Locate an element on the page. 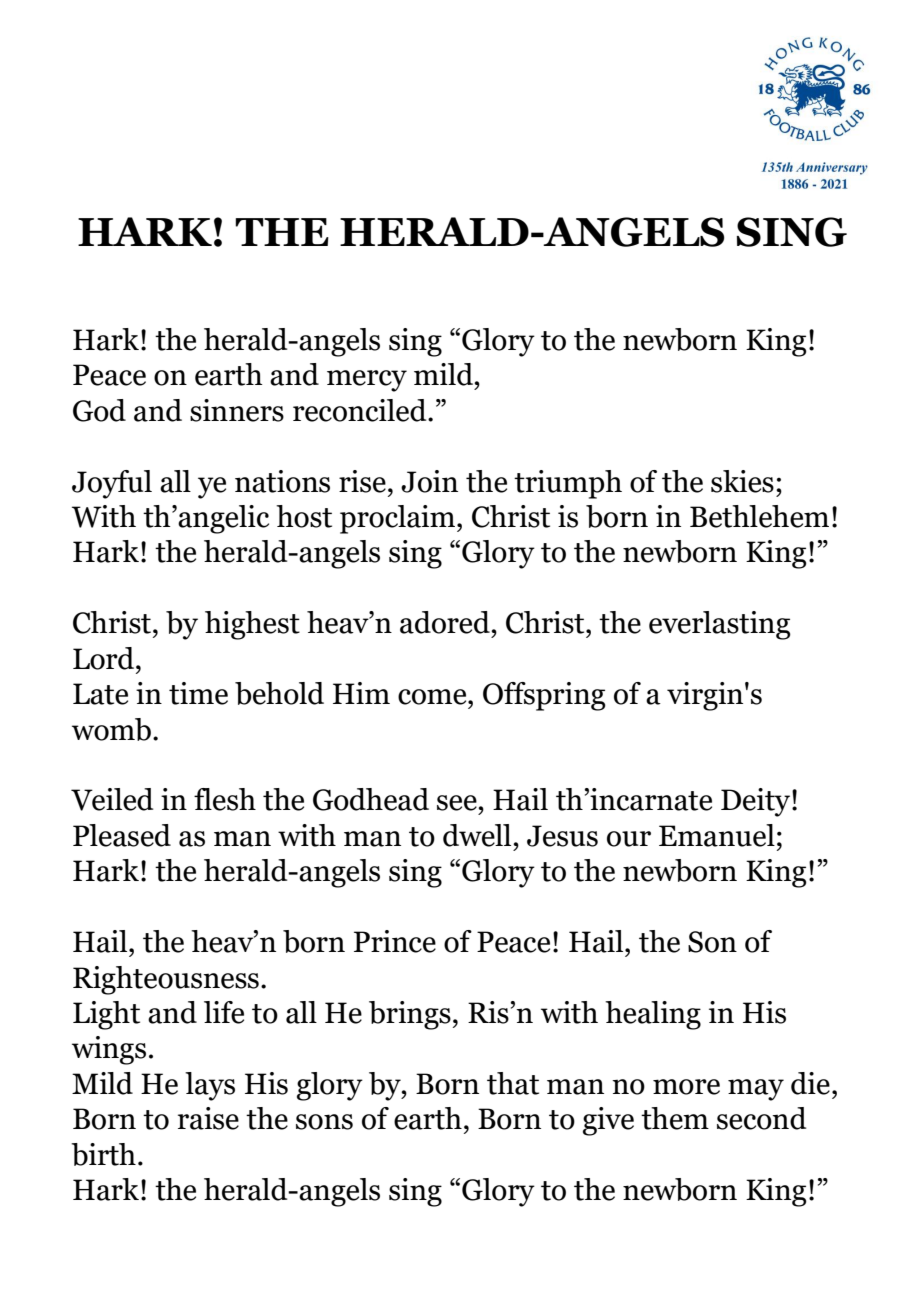 This image has height=1308, width=924. Pleased is located at coordinates (122, 835).
